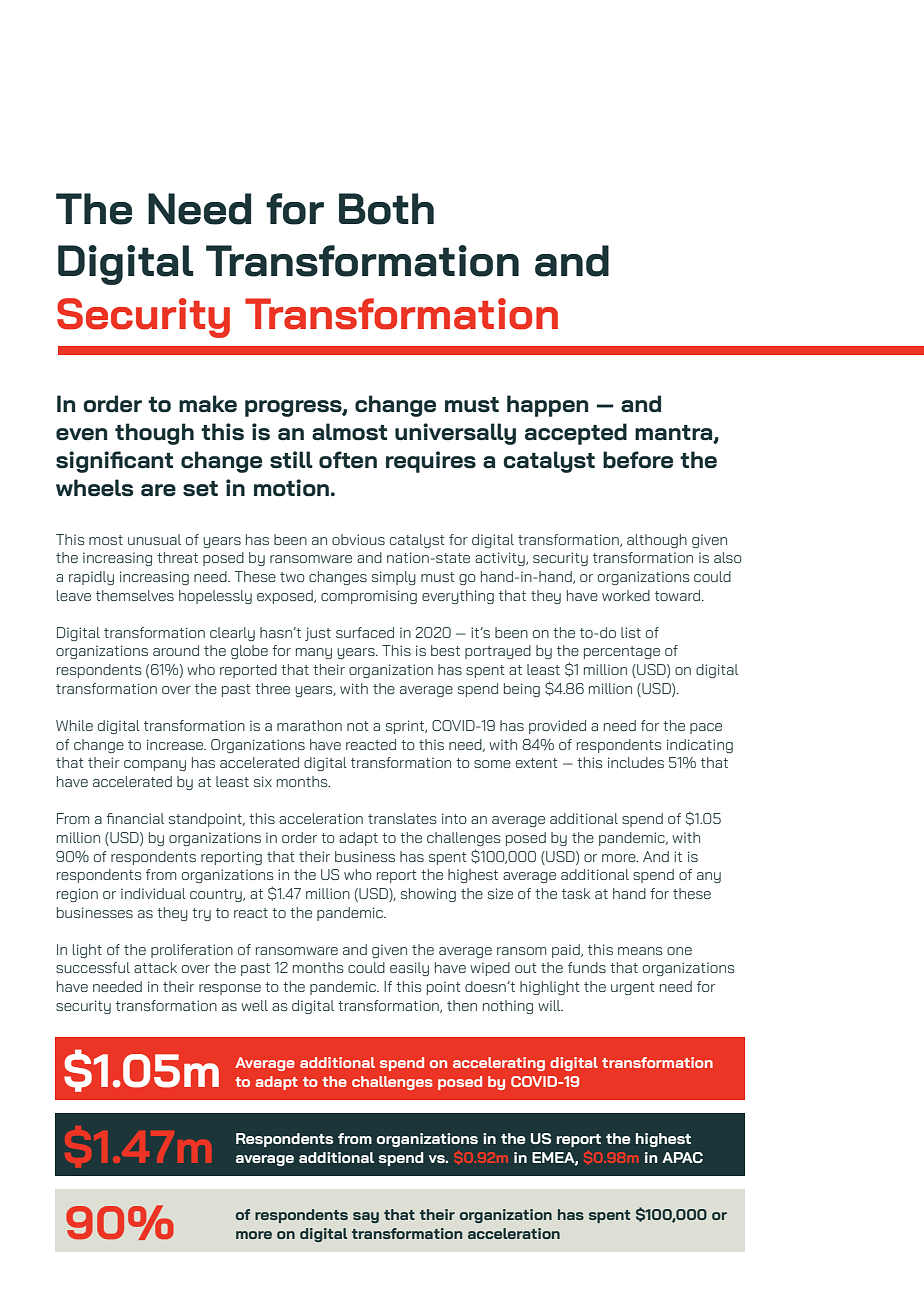  I want to click on accelerating, so click(499, 1064).
